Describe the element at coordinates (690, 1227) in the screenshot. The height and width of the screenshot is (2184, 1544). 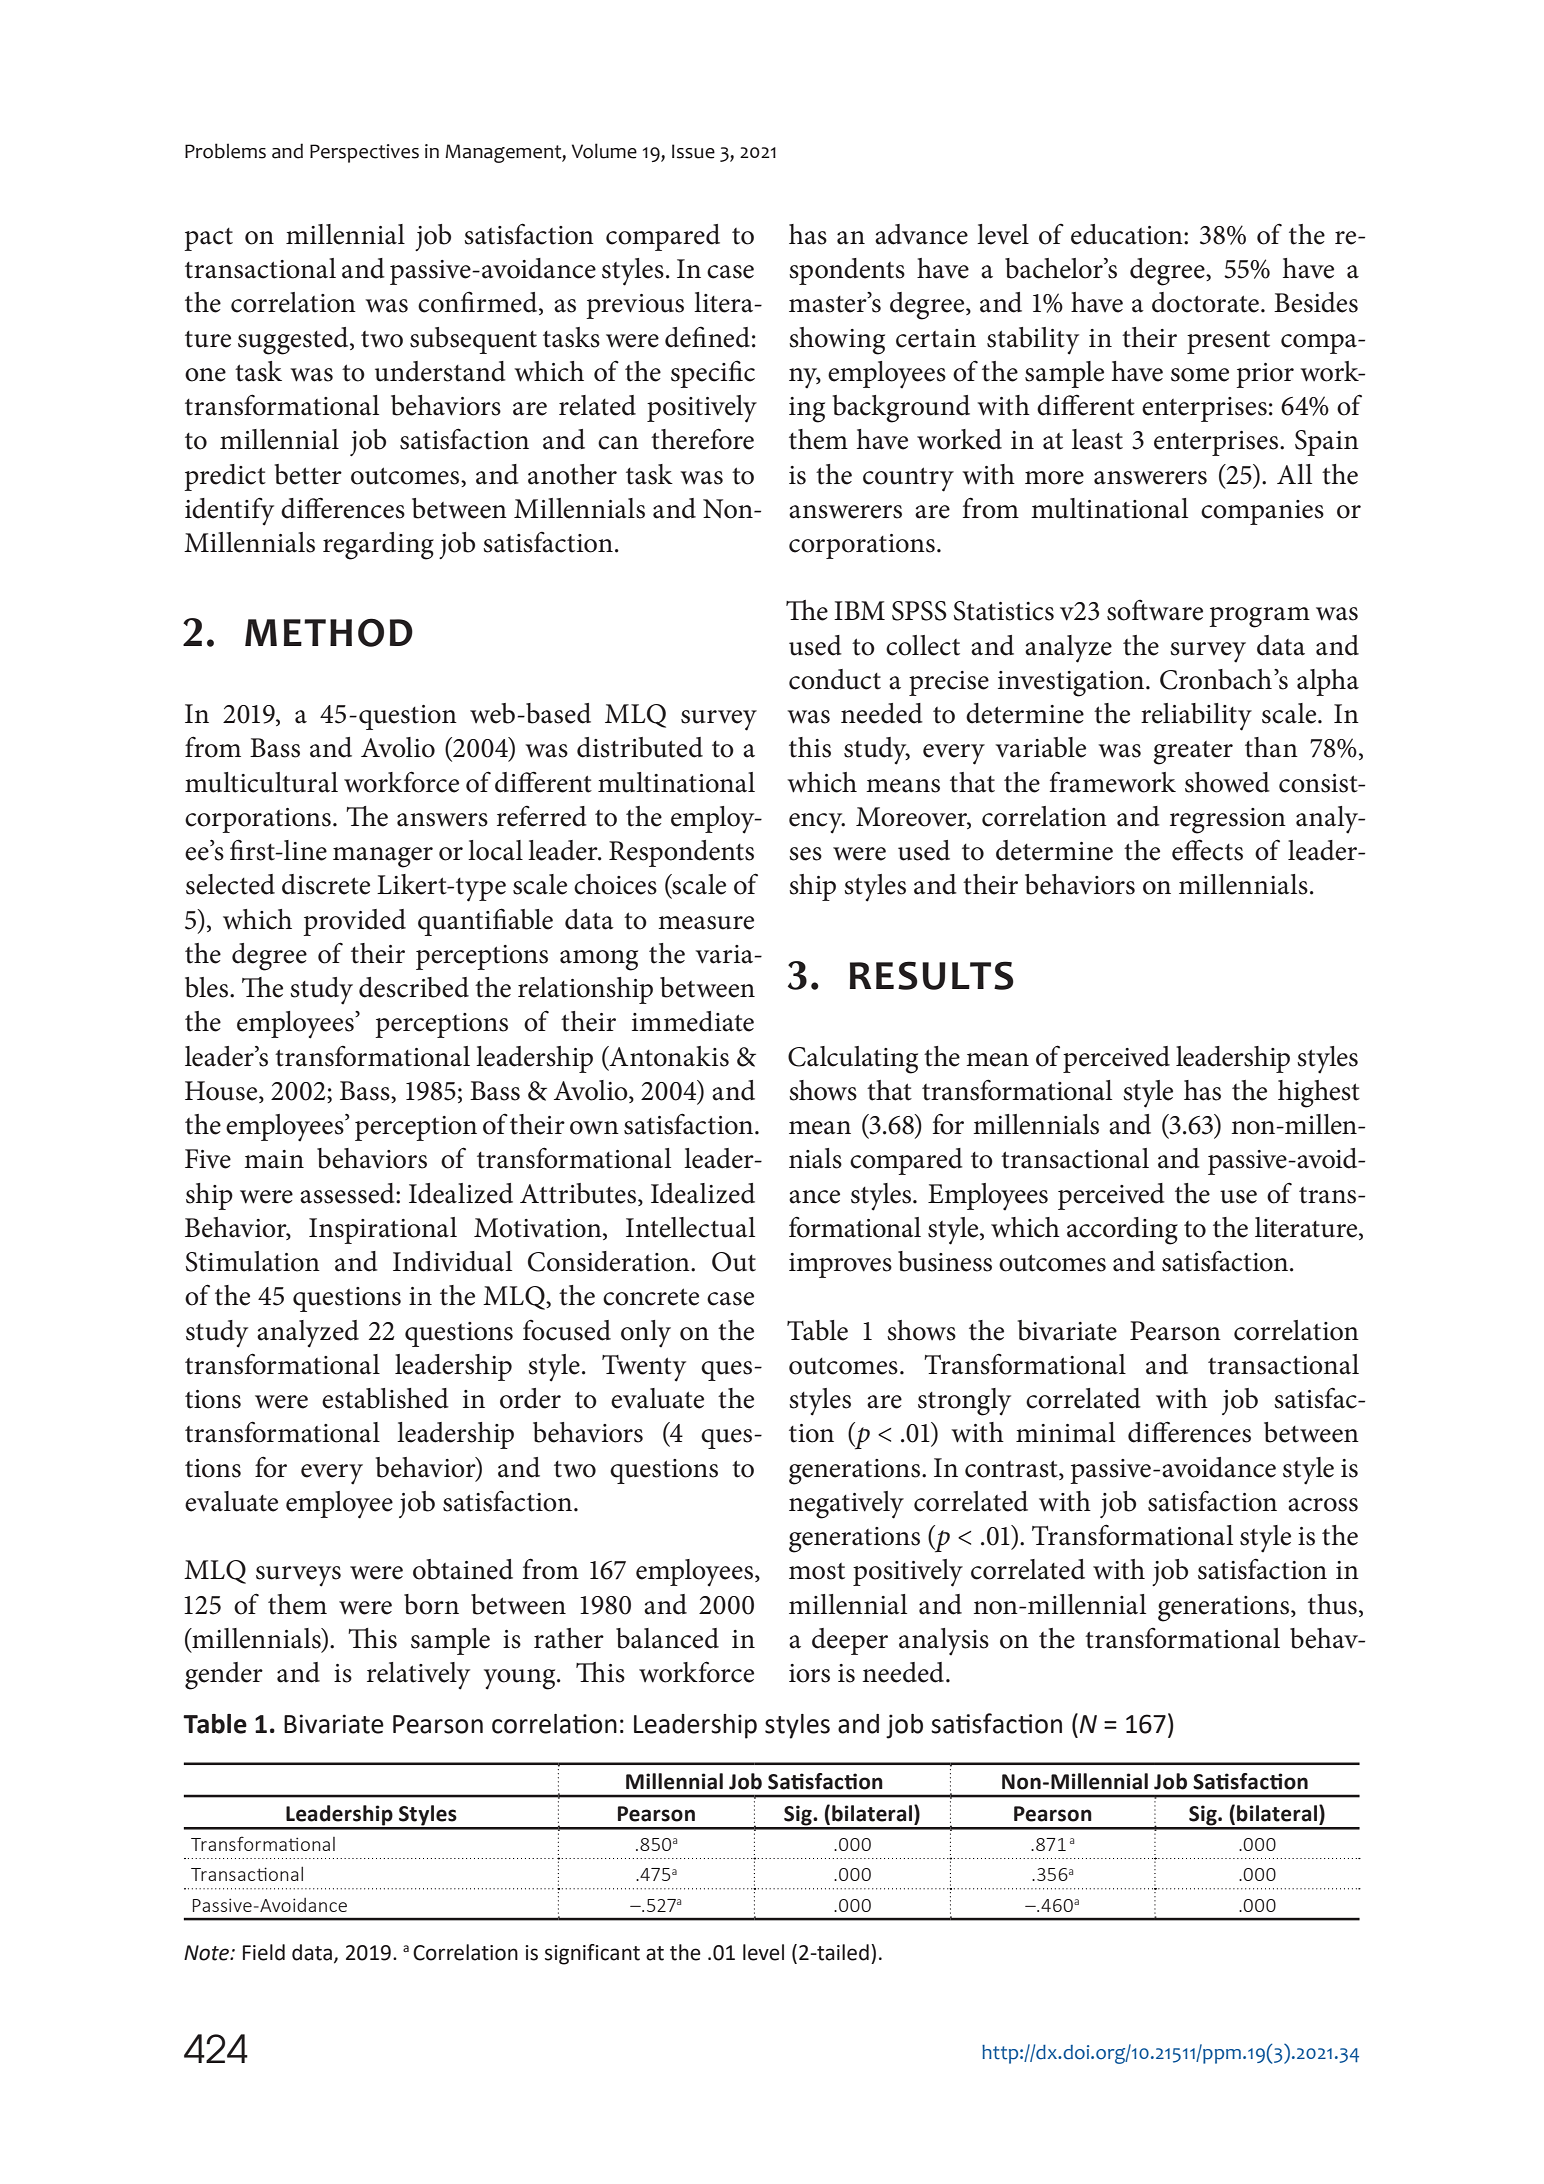
I see `Intellectual` at that location.
